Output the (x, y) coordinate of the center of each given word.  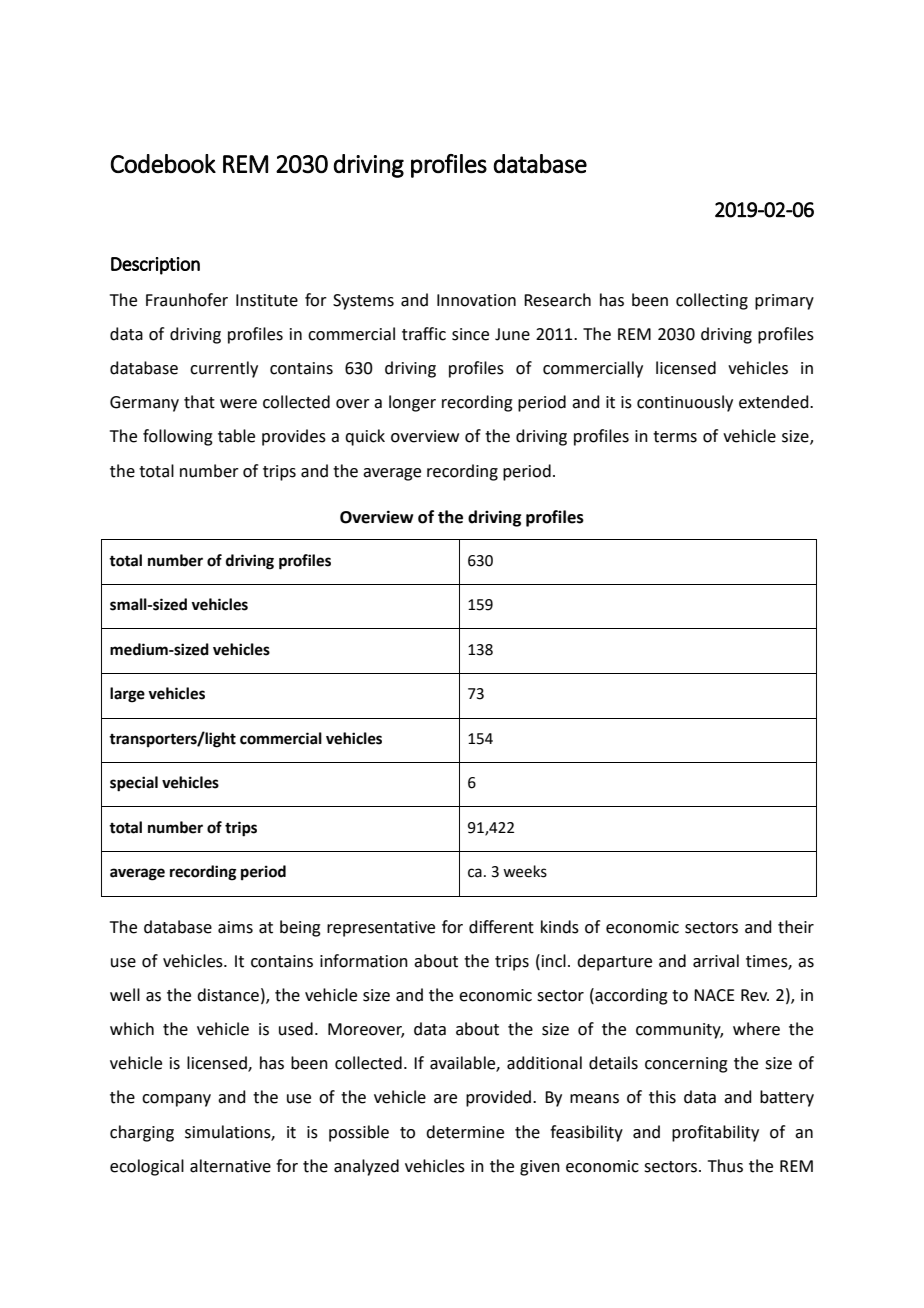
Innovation (476, 300)
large (127, 695)
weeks (525, 871)
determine (465, 1132)
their (796, 927)
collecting (712, 301)
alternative (230, 1166)
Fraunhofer (187, 300)
